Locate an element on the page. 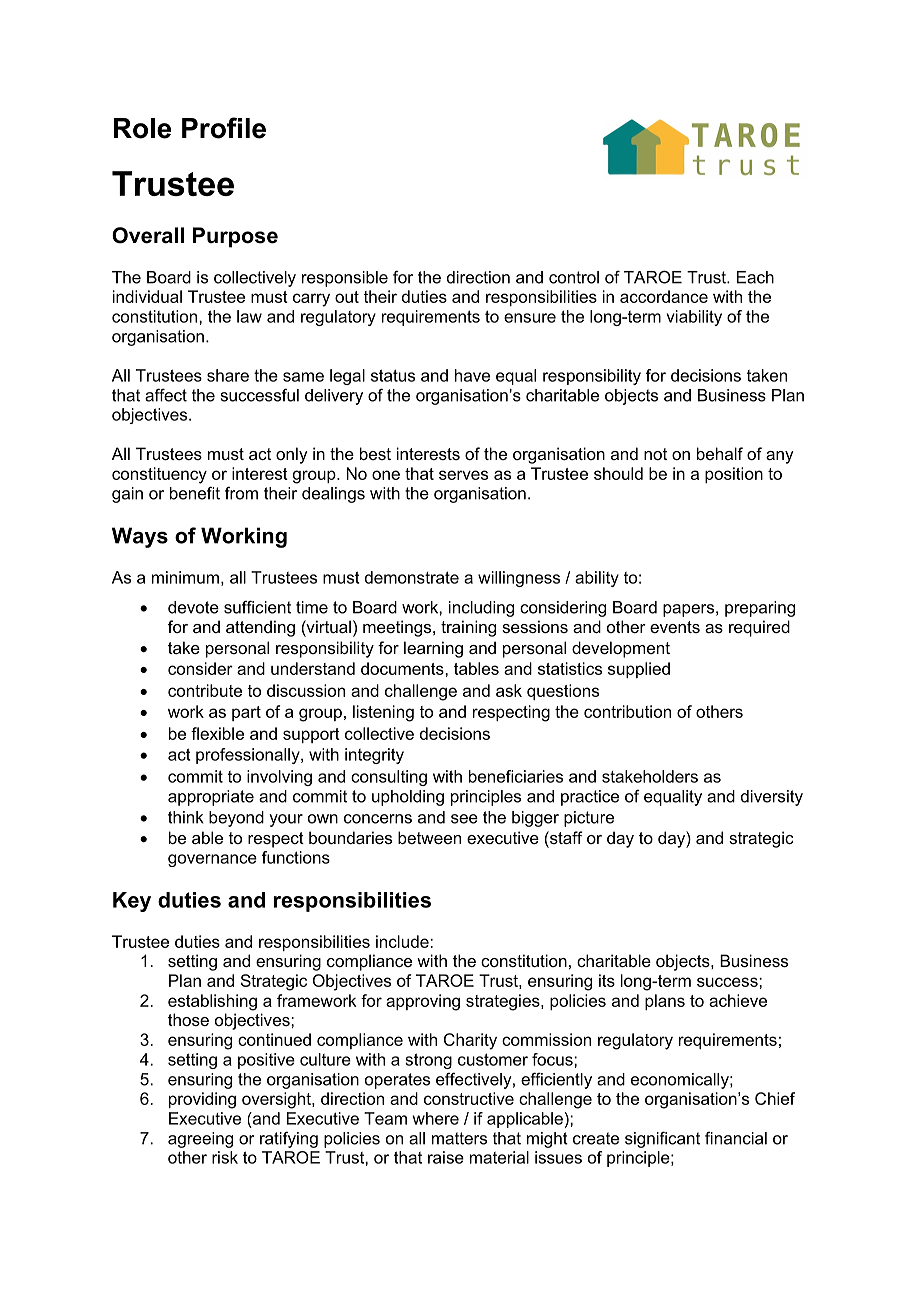  behalf is located at coordinates (720, 453).
